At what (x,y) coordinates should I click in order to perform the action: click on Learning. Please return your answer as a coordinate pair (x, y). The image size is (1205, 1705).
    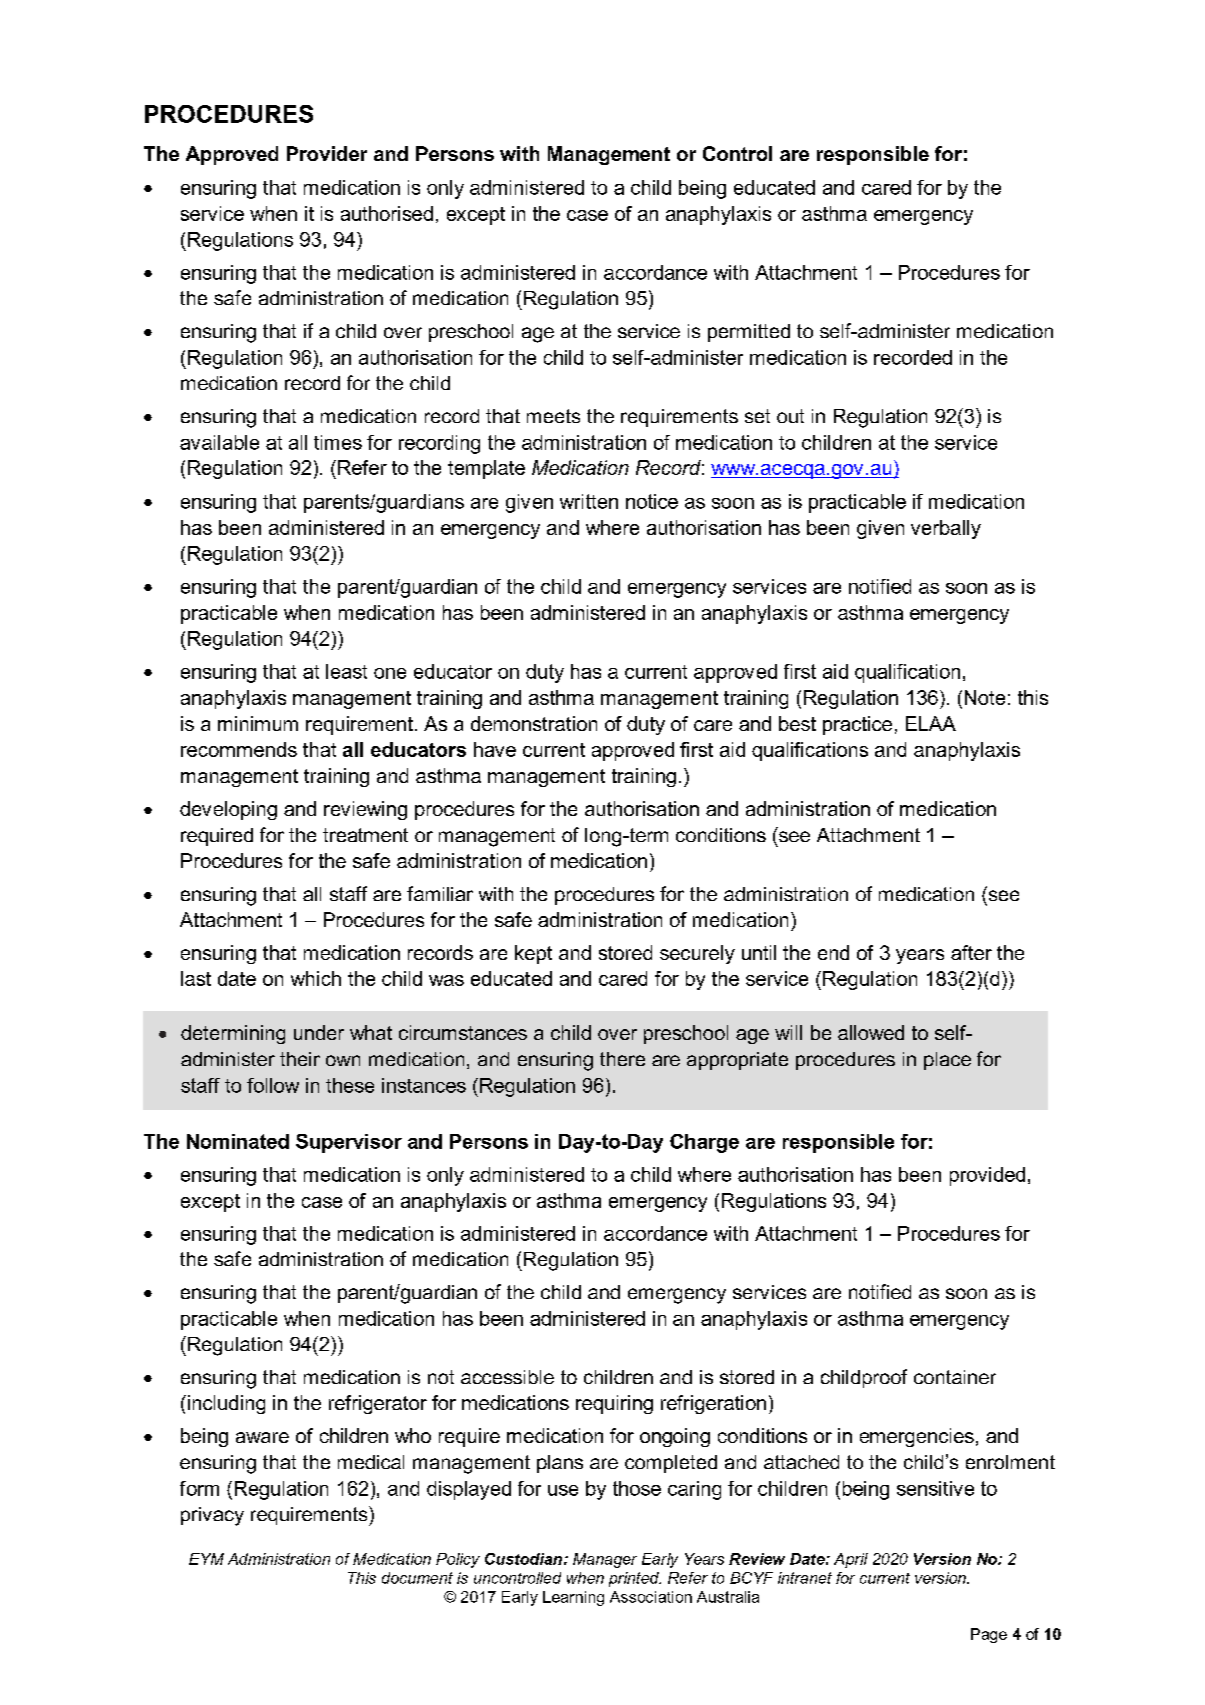
    Looking at the image, I should click on (573, 1598).
